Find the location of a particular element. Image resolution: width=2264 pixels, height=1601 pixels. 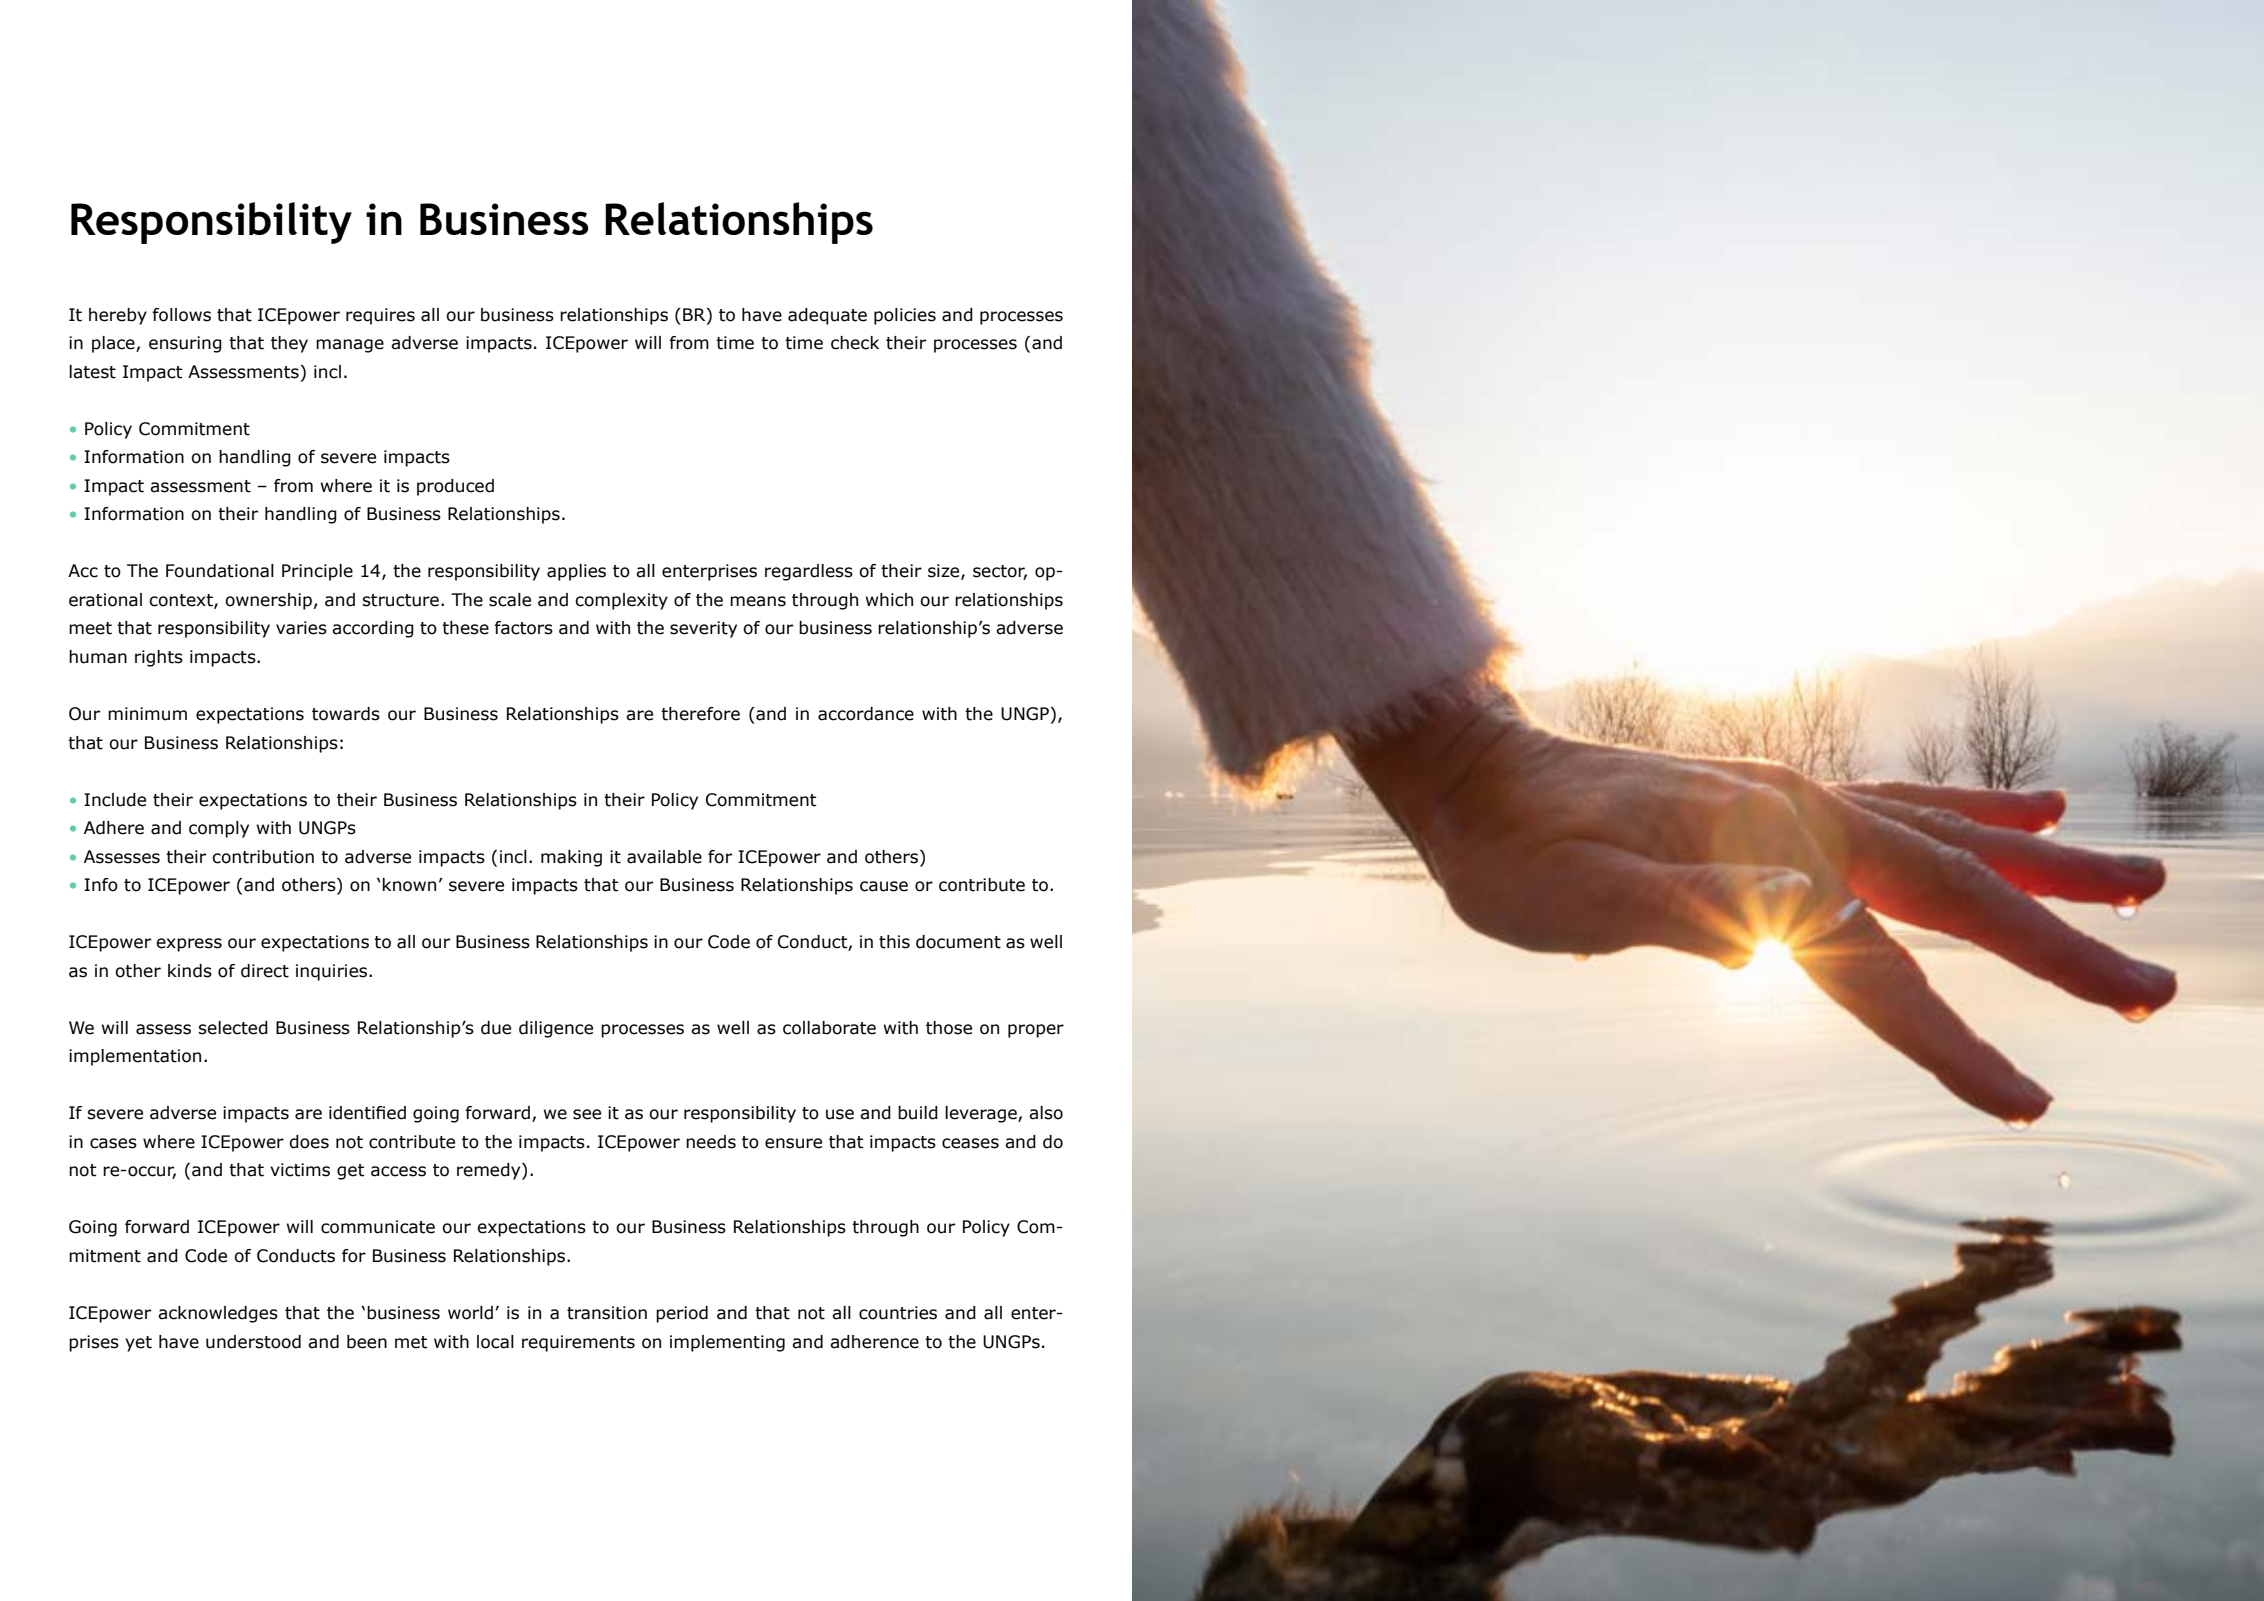

policies is located at coordinates (905, 316).
